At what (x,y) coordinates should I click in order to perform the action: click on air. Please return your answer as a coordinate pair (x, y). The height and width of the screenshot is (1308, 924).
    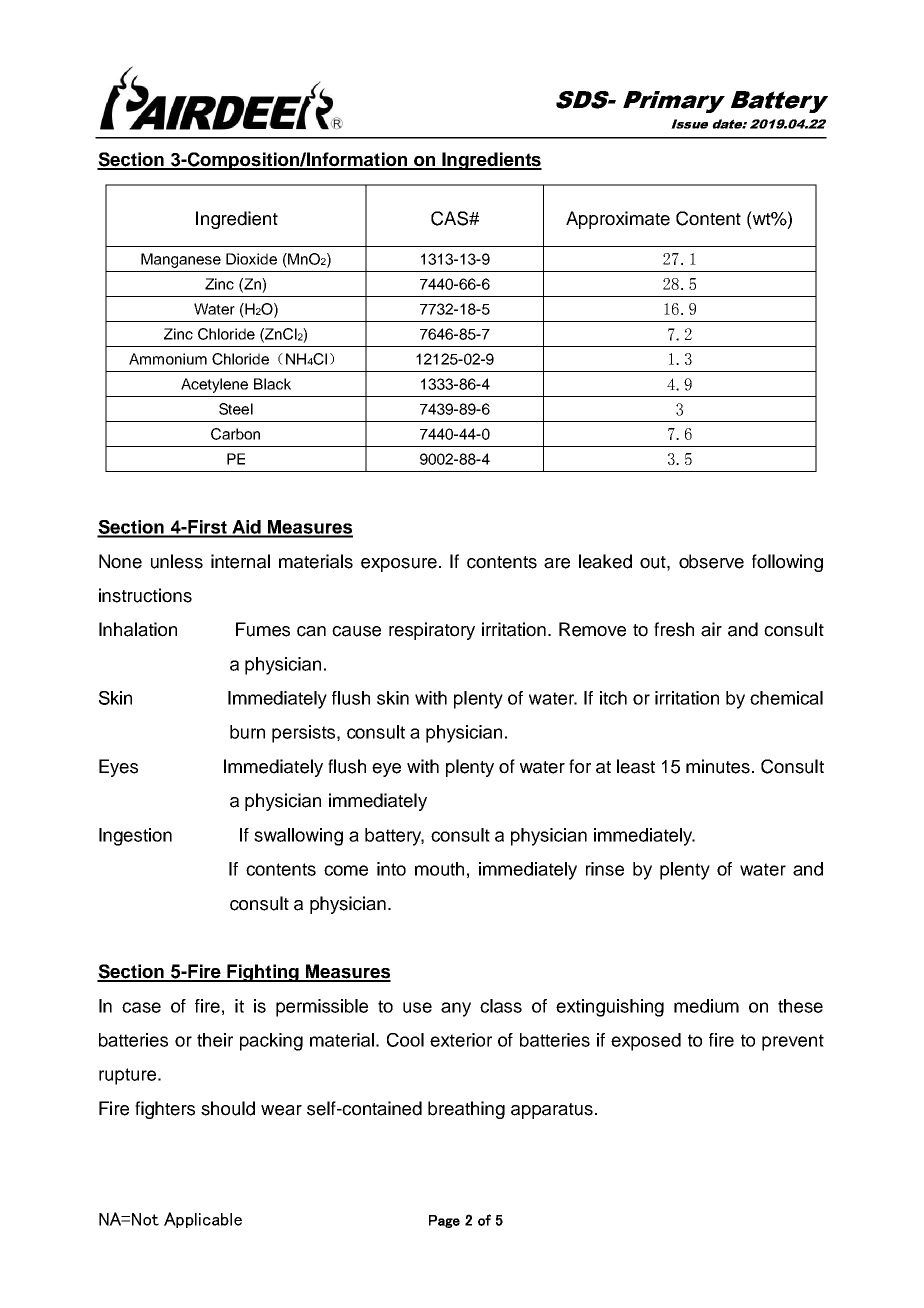
    Looking at the image, I should click on (711, 629).
